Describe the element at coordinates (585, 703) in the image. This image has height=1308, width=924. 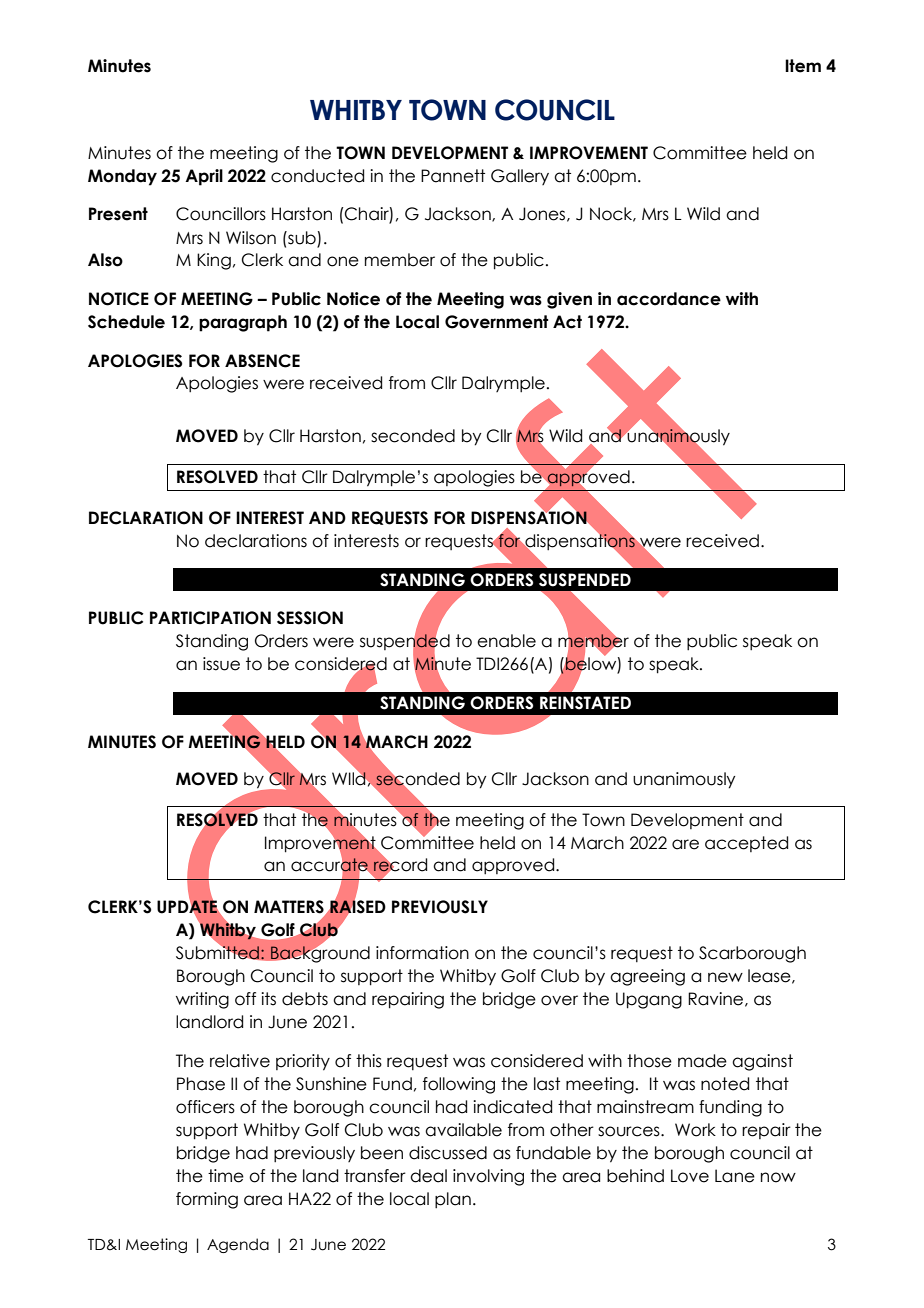
I see `REINSTATED` at that location.
